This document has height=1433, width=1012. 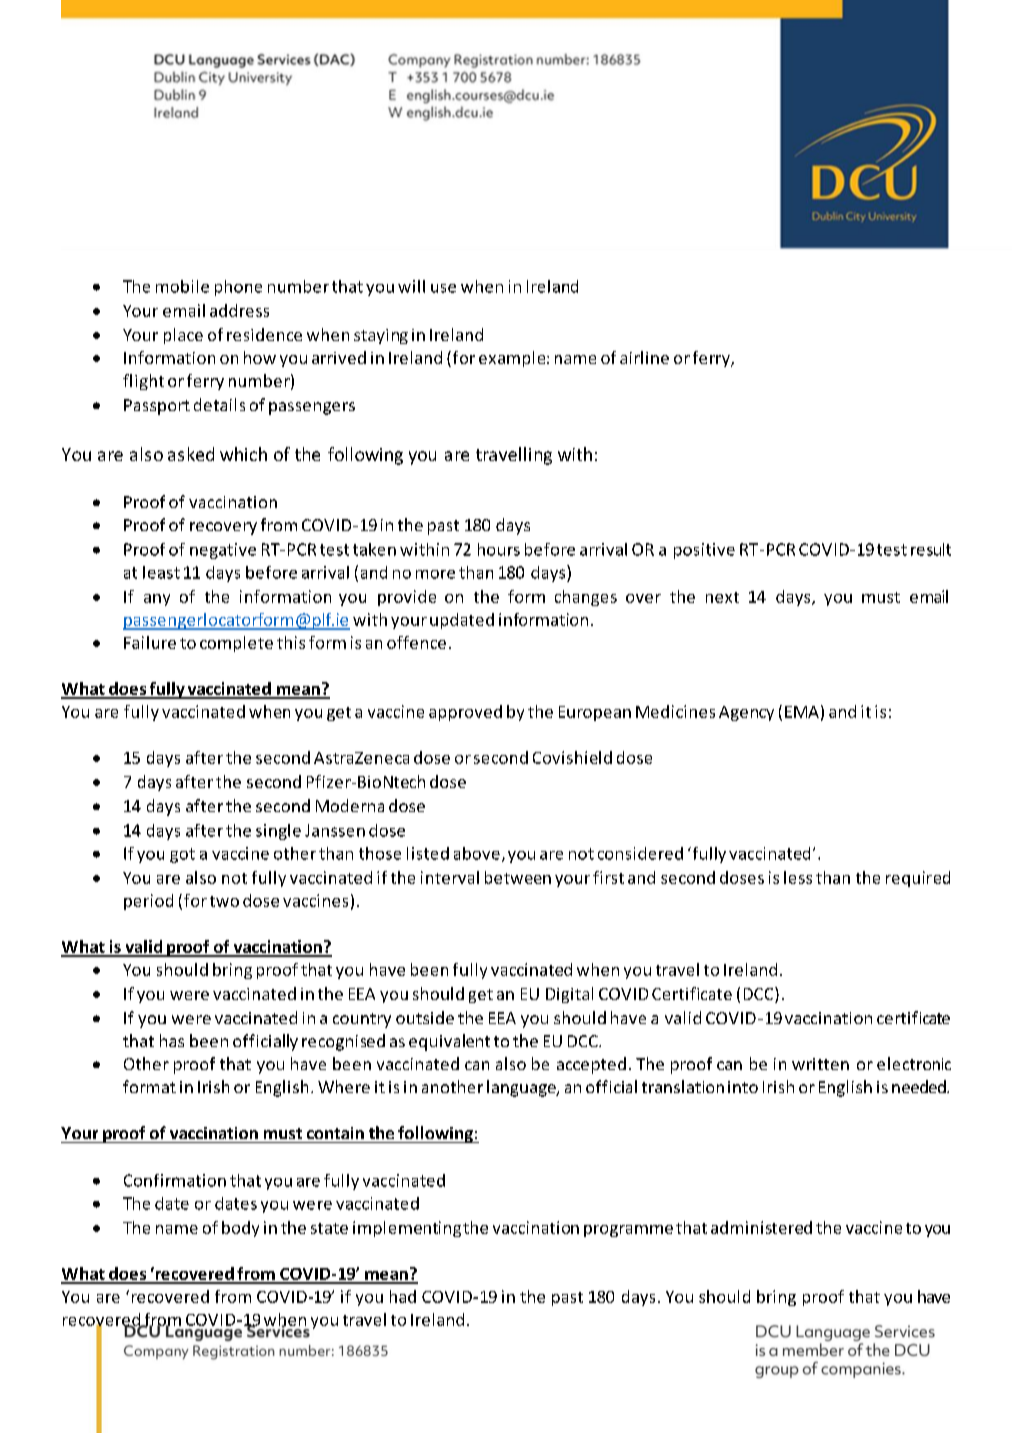 What do you see at coordinates (644, 357) in the document?
I see `airline` at bounding box center [644, 357].
